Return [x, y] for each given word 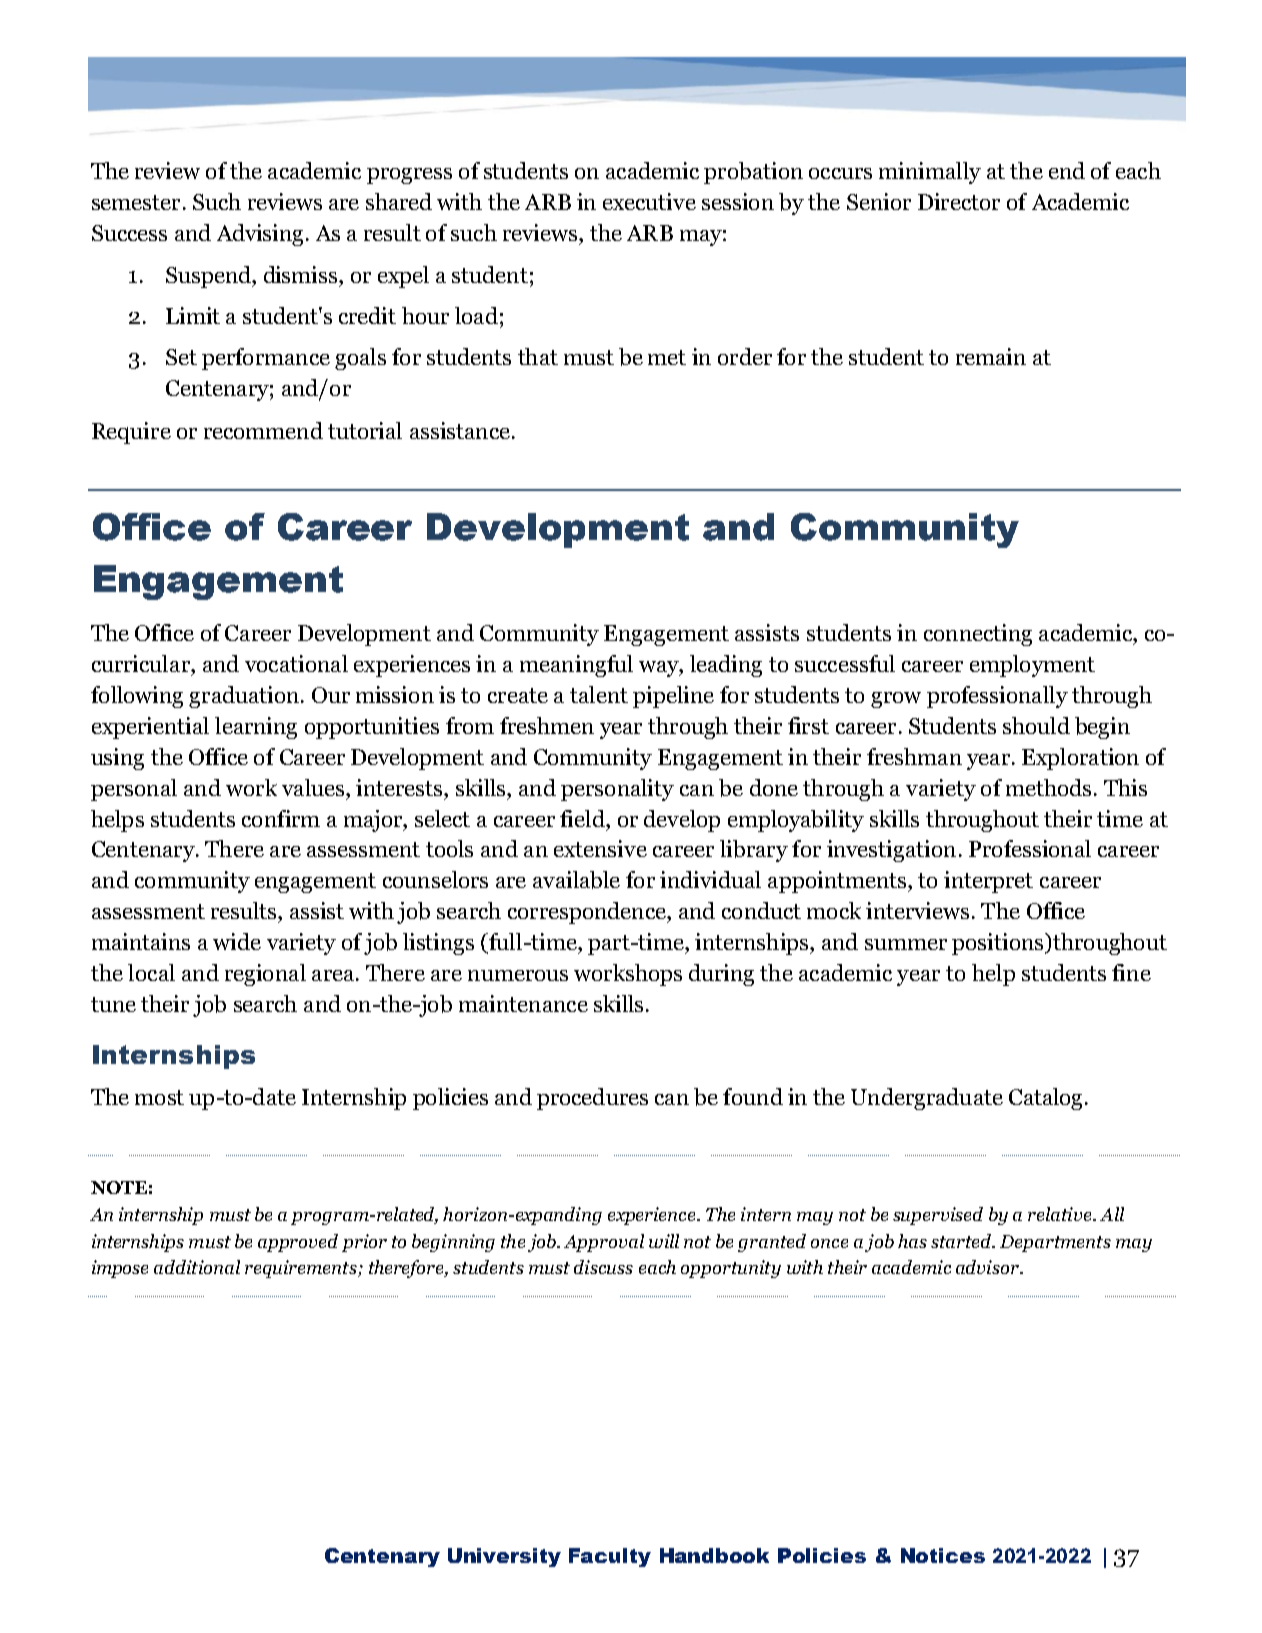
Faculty [610, 1557]
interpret [988, 882]
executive [649, 201]
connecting [978, 635]
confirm [281, 818]
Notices [943, 1555]
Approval [604, 1243]
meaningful [576, 666]
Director [959, 201]
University [504, 1557]
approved [298, 1243]
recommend [263, 430]
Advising [260, 235]
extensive [600, 848]
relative [1061, 1214]
